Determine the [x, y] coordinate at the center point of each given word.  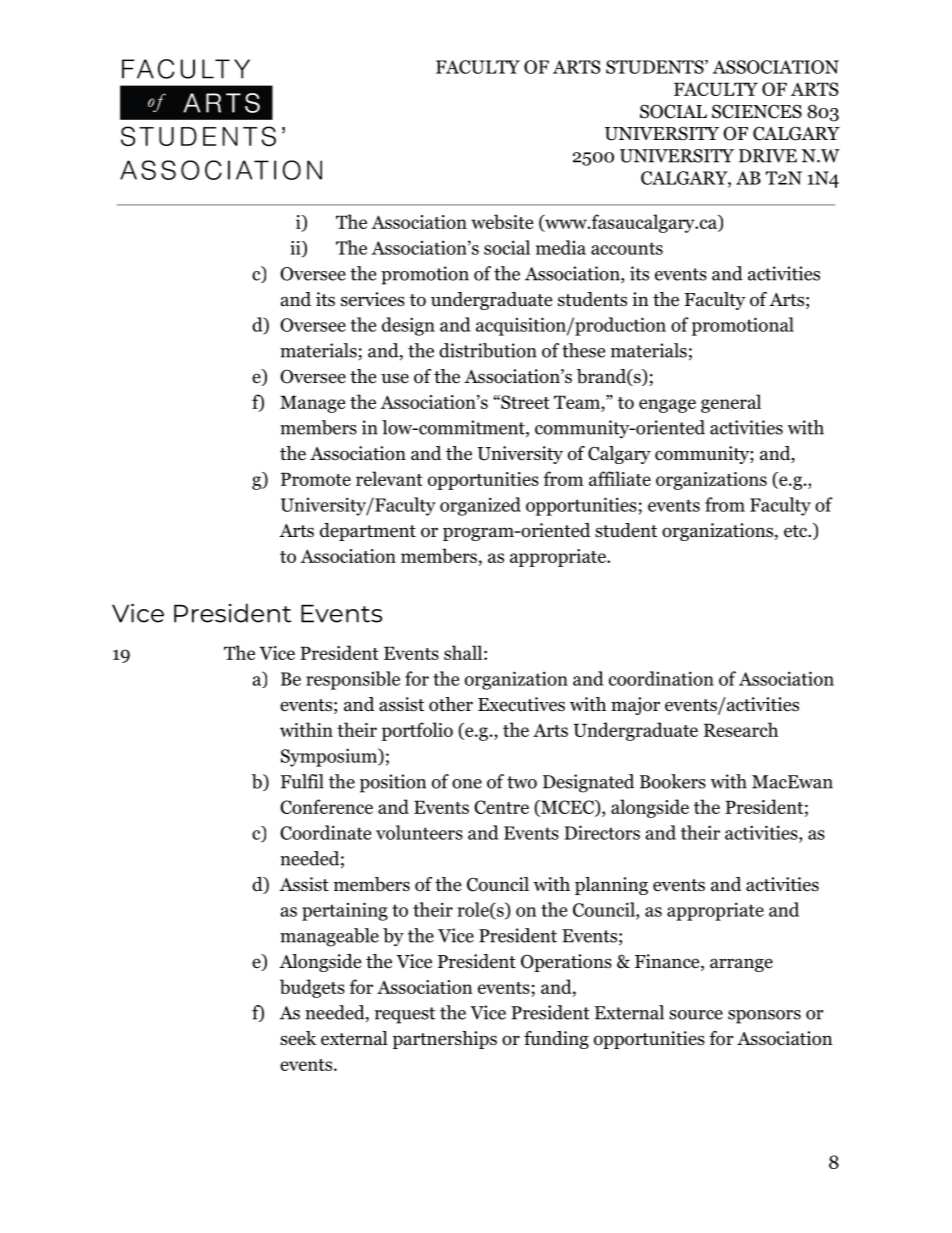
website [502, 221]
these [583, 350]
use [395, 378]
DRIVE [768, 156]
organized [480, 506]
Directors [602, 832]
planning [611, 886]
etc [796, 531]
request [405, 1015]
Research [741, 729]
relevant [389, 478]
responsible [353, 680]
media [561, 247]
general [731, 403]
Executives [521, 704]
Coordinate [325, 832]
